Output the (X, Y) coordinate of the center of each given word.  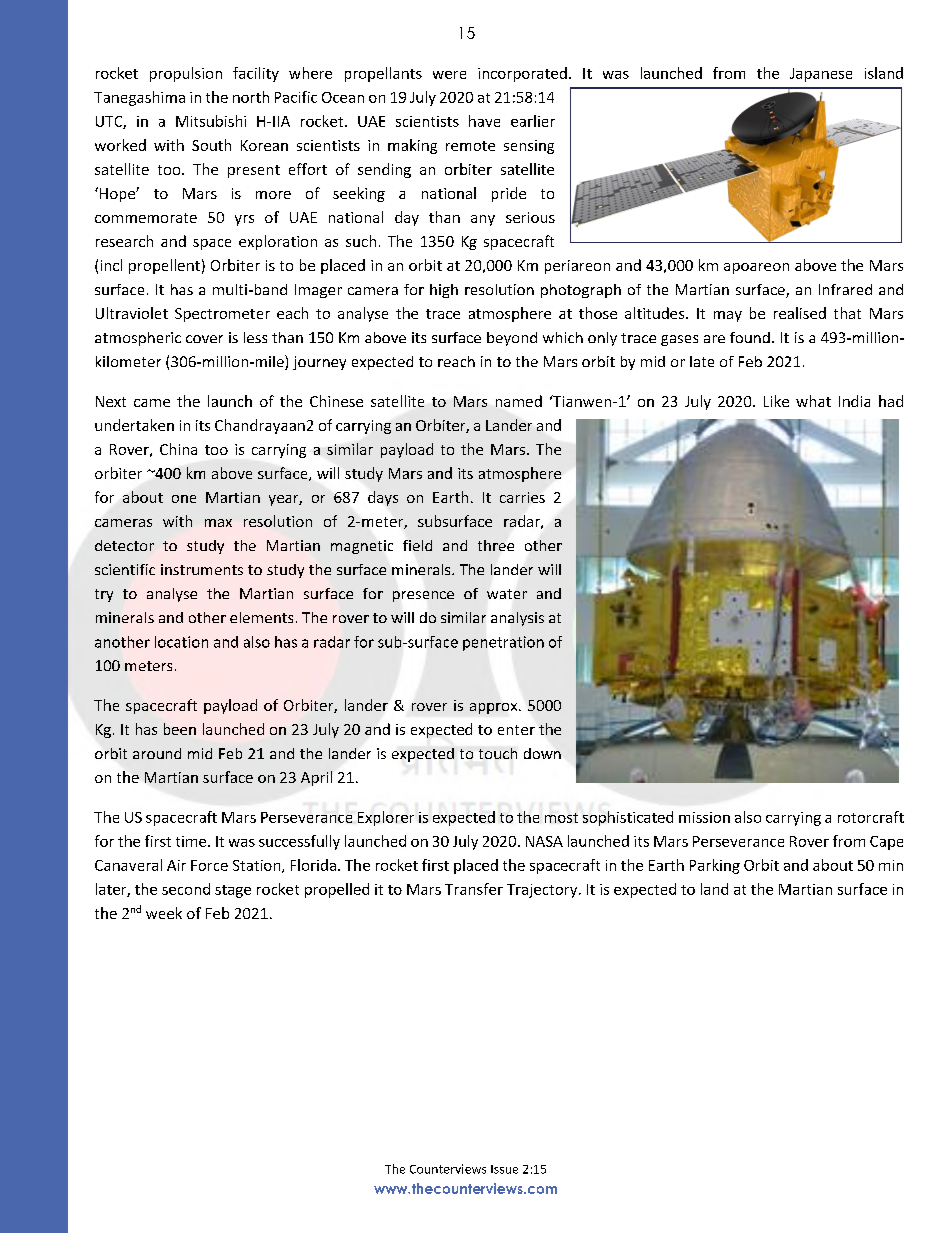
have (484, 121)
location (181, 642)
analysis (517, 619)
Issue (504, 1169)
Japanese (821, 75)
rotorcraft (871, 817)
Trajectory (543, 891)
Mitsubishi (211, 121)
